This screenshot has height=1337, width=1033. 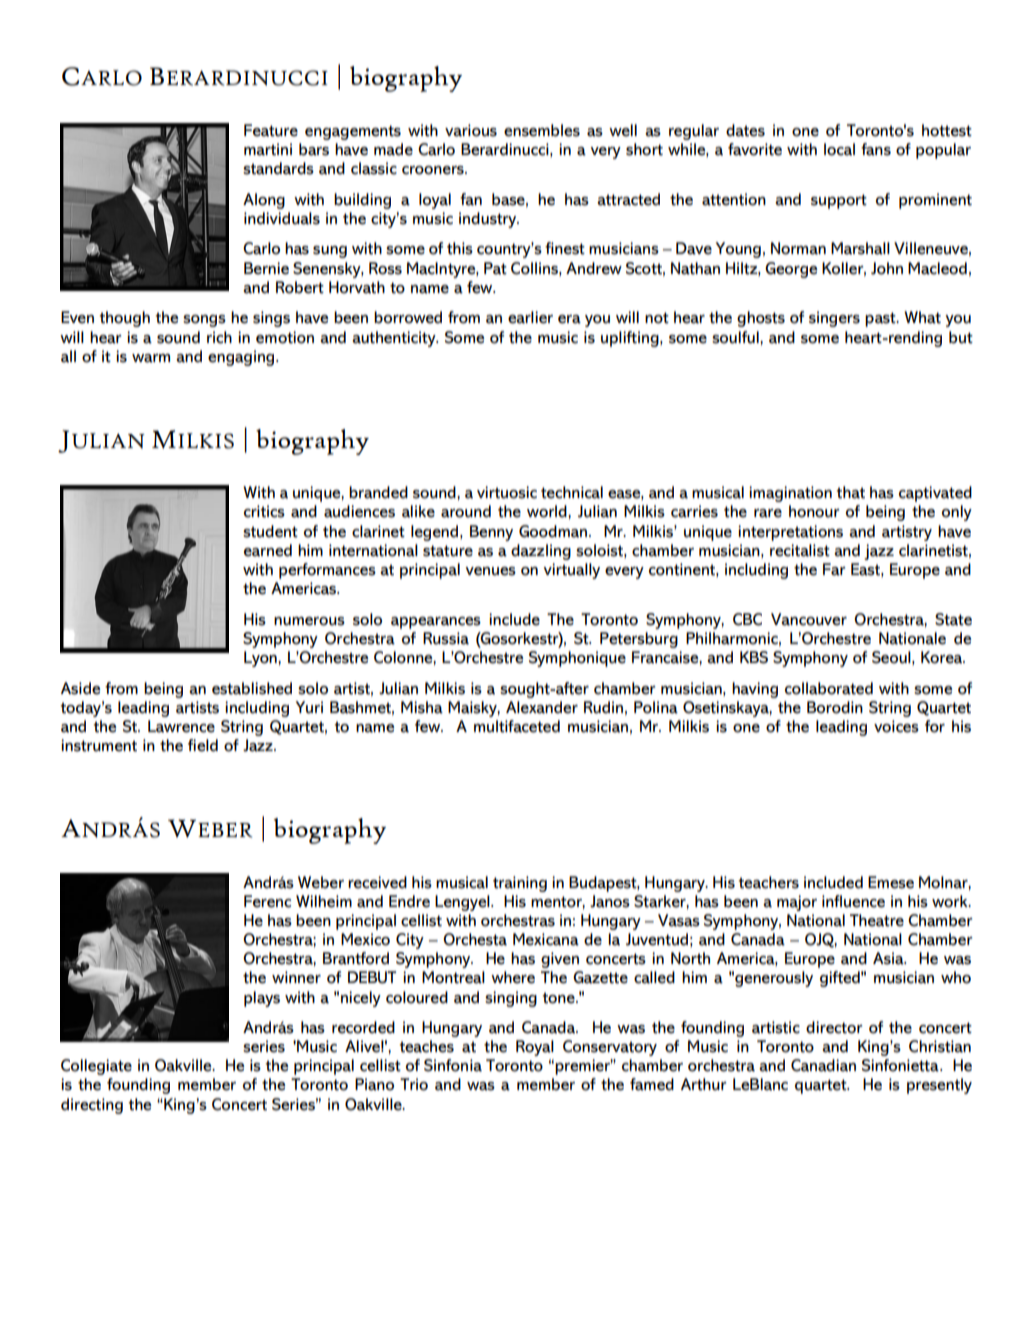 I want to click on Vancouver, so click(x=809, y=619).
